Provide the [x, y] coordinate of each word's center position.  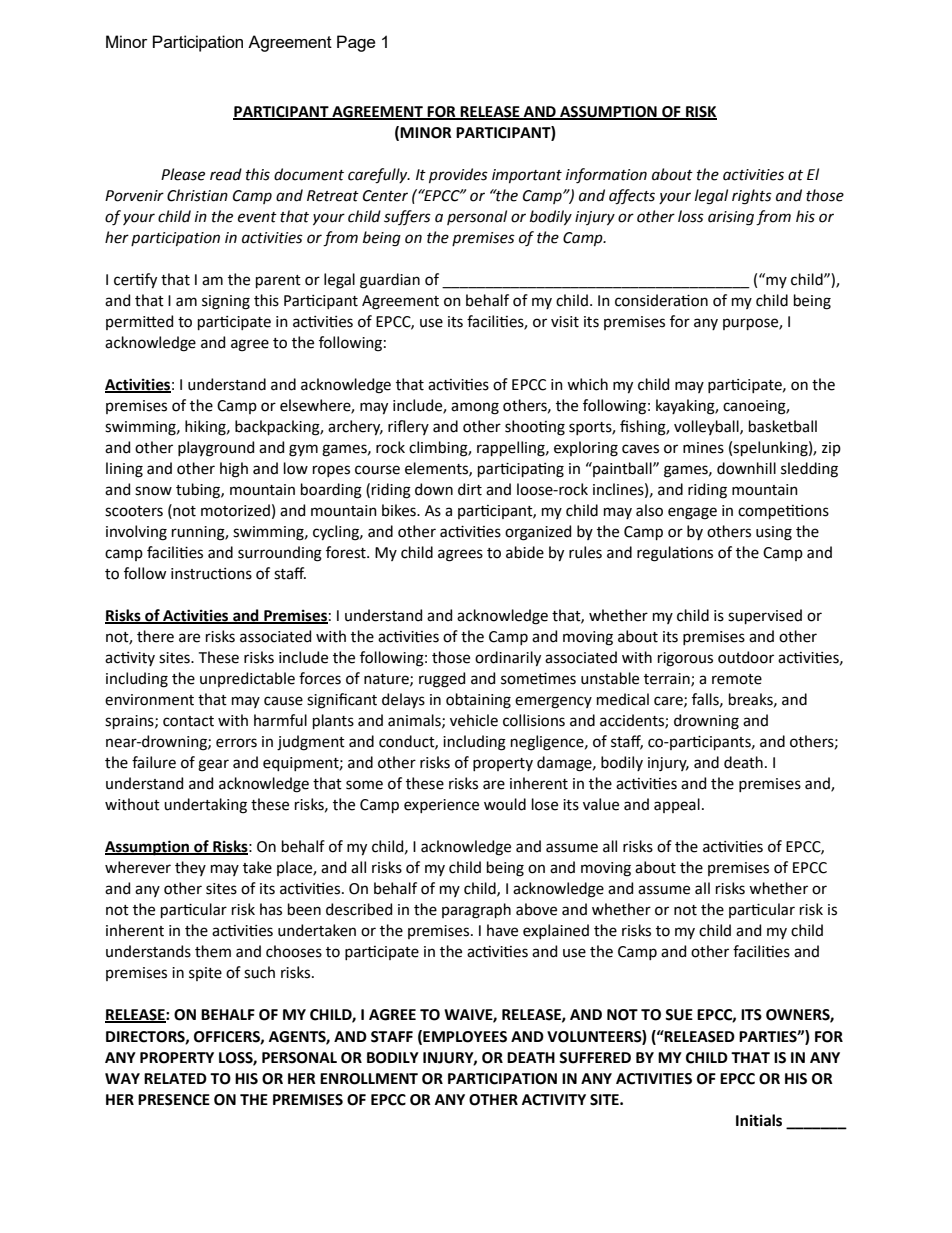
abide [525, 552]
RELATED [175, 1078]
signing [226, 302]
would [505, 804]
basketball [783, 426]
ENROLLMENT [369, 1079]
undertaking [205, 806]
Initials [759, 1120]
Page [356, 43]
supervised [765, 616]
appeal [677, 805]
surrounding [280, 554]
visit [565, 322]
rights [752, 197]
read [226, 174]
